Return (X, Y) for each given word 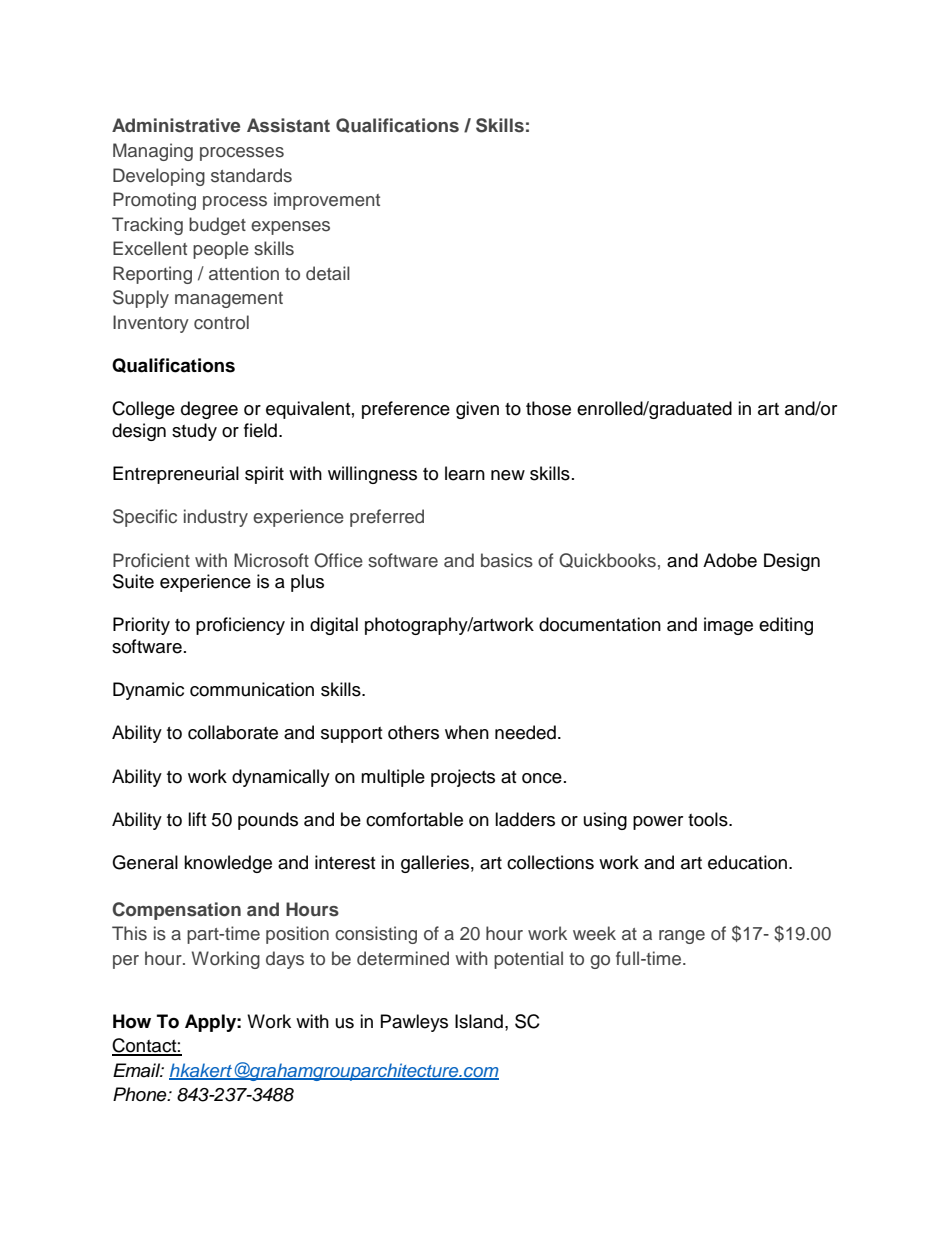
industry (216, 518)
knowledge (228, 864)
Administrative (176, 125)
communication (252, 689)
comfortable (414, 819)
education (749, 862)
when (467, 732)
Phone (141, 1094)
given (477, 410)
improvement (327, 201)
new (508, 475)
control (221, 322)
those (548, 408)
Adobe (730, 560)
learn (465, 473)
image (728, 626)
